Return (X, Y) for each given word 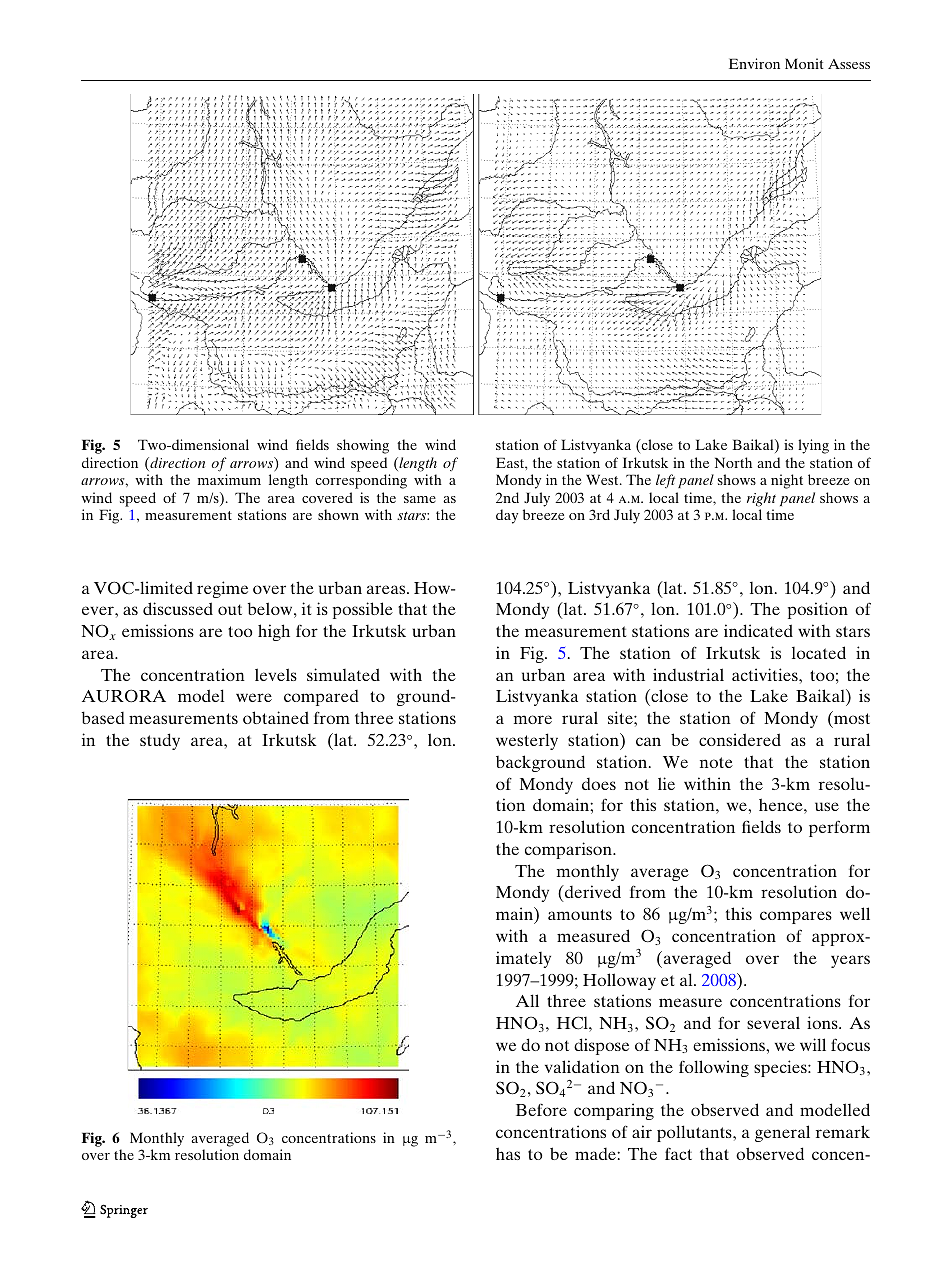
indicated (758, 630)
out (230, 609)
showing (363, 446)
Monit (804, 63)
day (507, 516)
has (508, 1153)
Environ (754, 63)
